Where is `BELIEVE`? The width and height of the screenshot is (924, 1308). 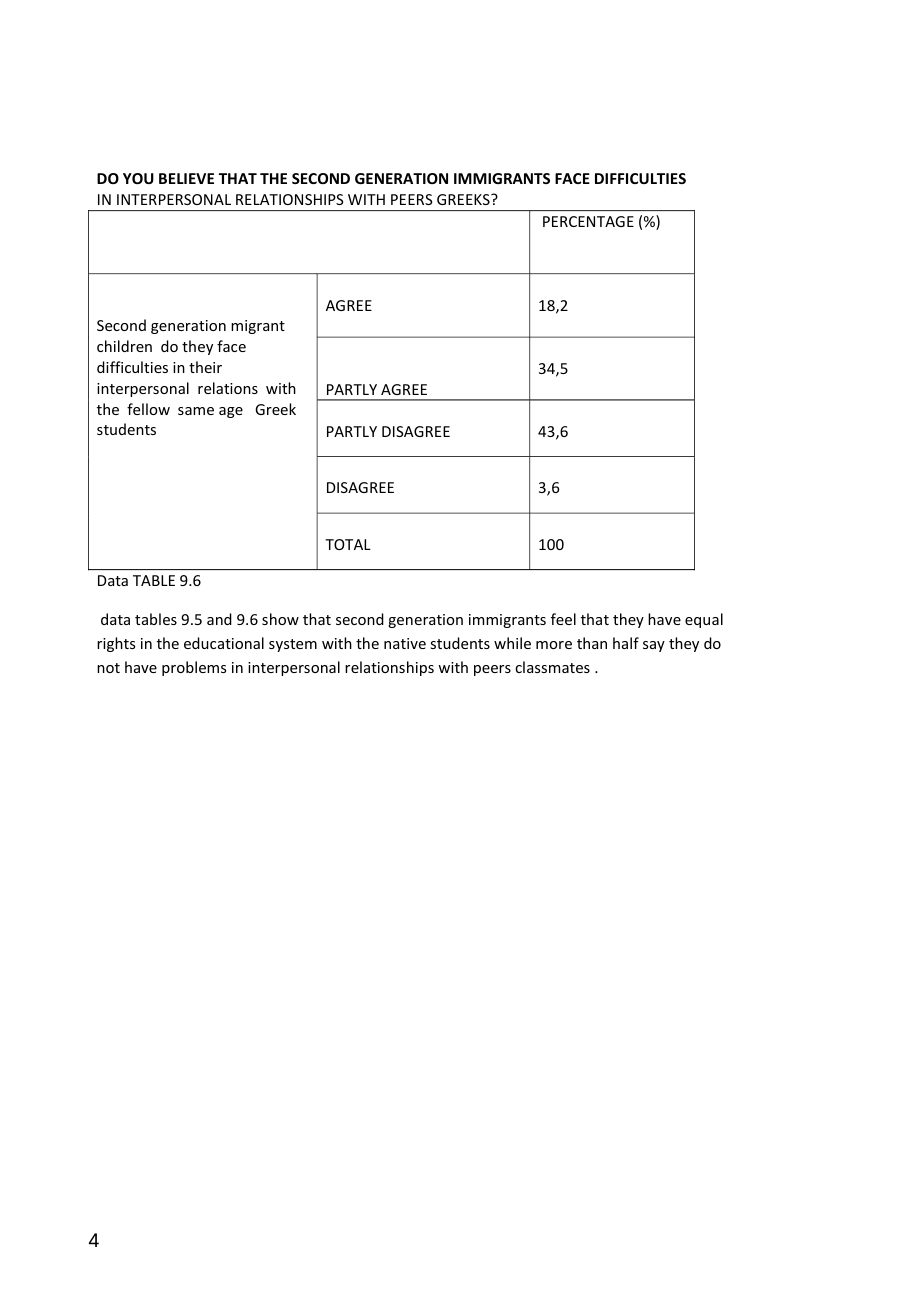
BELIEVE is located at coordinates (186, 178).
